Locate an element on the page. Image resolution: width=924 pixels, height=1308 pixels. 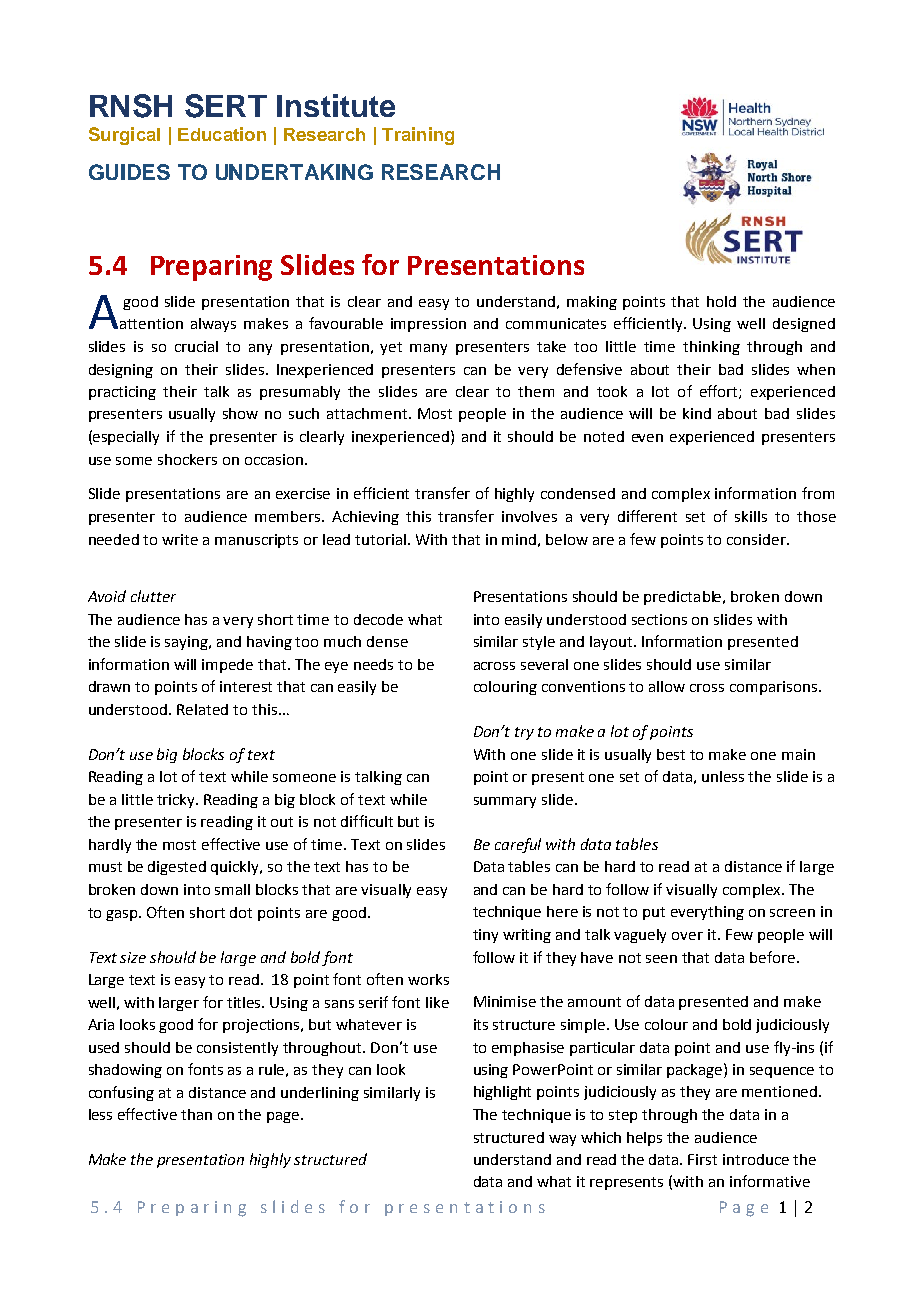
tricky is located at coordinates (177, 801).
